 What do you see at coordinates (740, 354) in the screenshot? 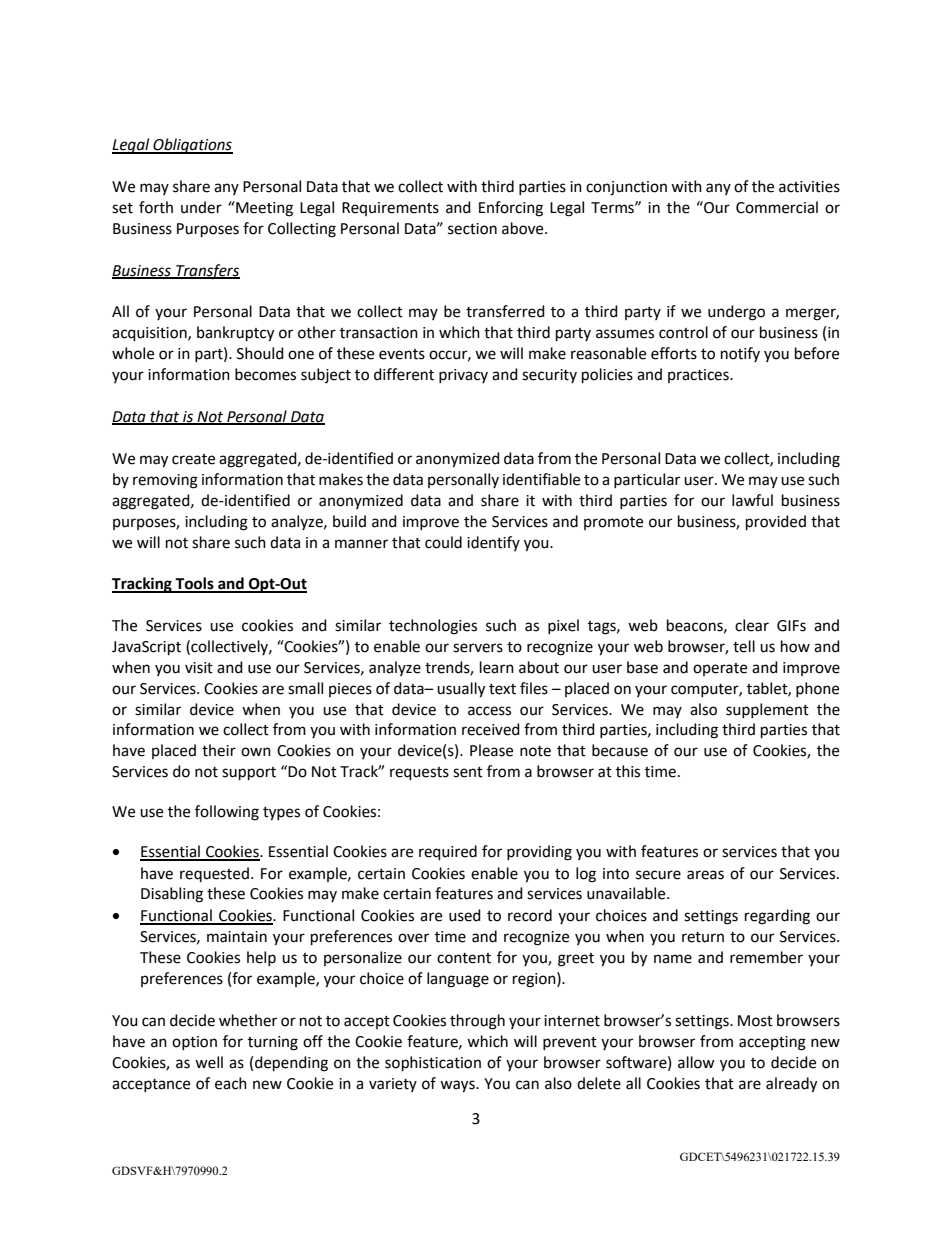
I see `notify` at bounding box center [740, 354].
